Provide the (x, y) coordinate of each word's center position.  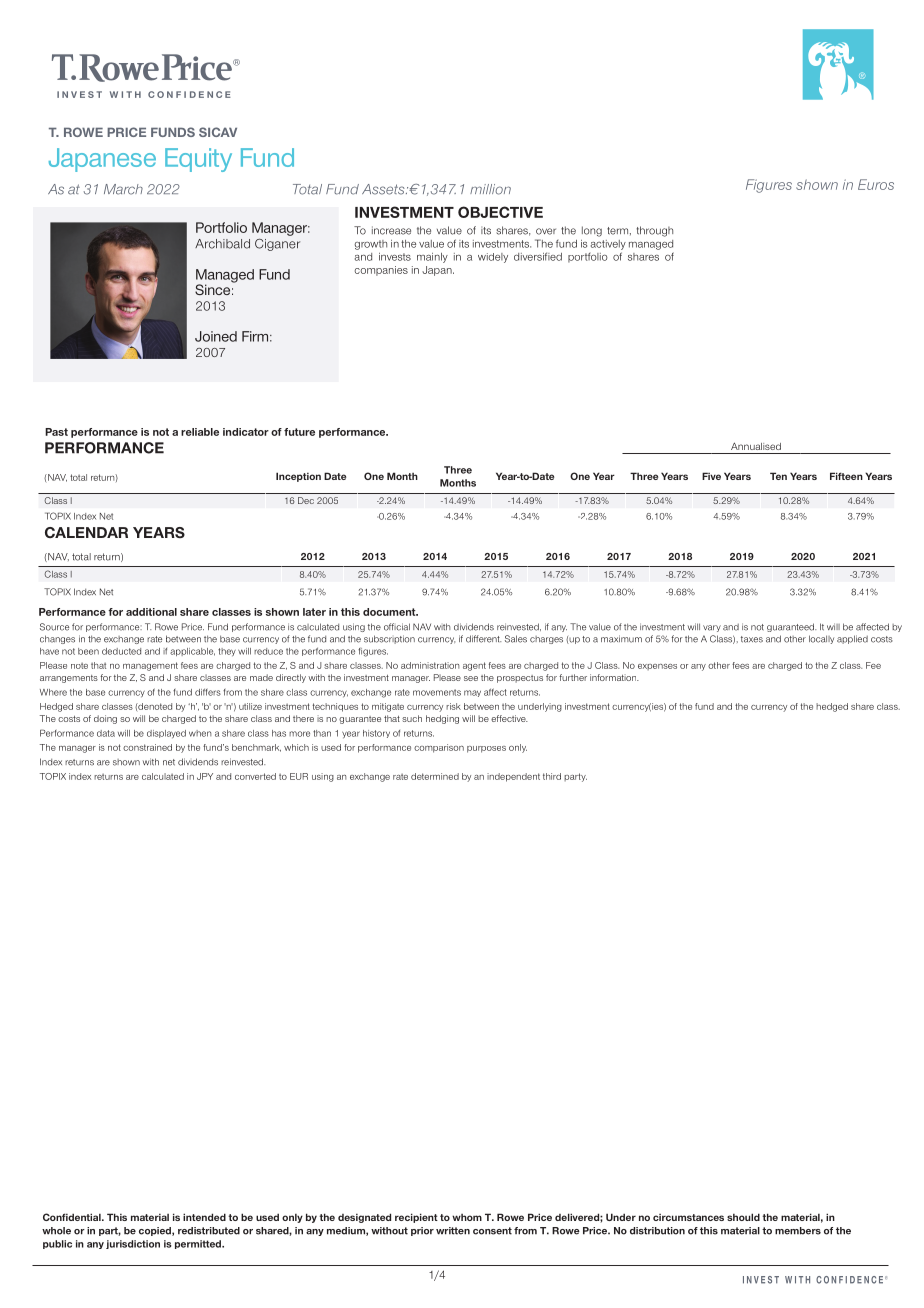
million (490, 189)
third (552, 776)
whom (467, 1217)
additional (151, 612)
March (123, 189)
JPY (205, 776)
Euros (876, 184)
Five (711, 476)
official (397, 627)
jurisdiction (133, 1244)
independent (513, 777)
